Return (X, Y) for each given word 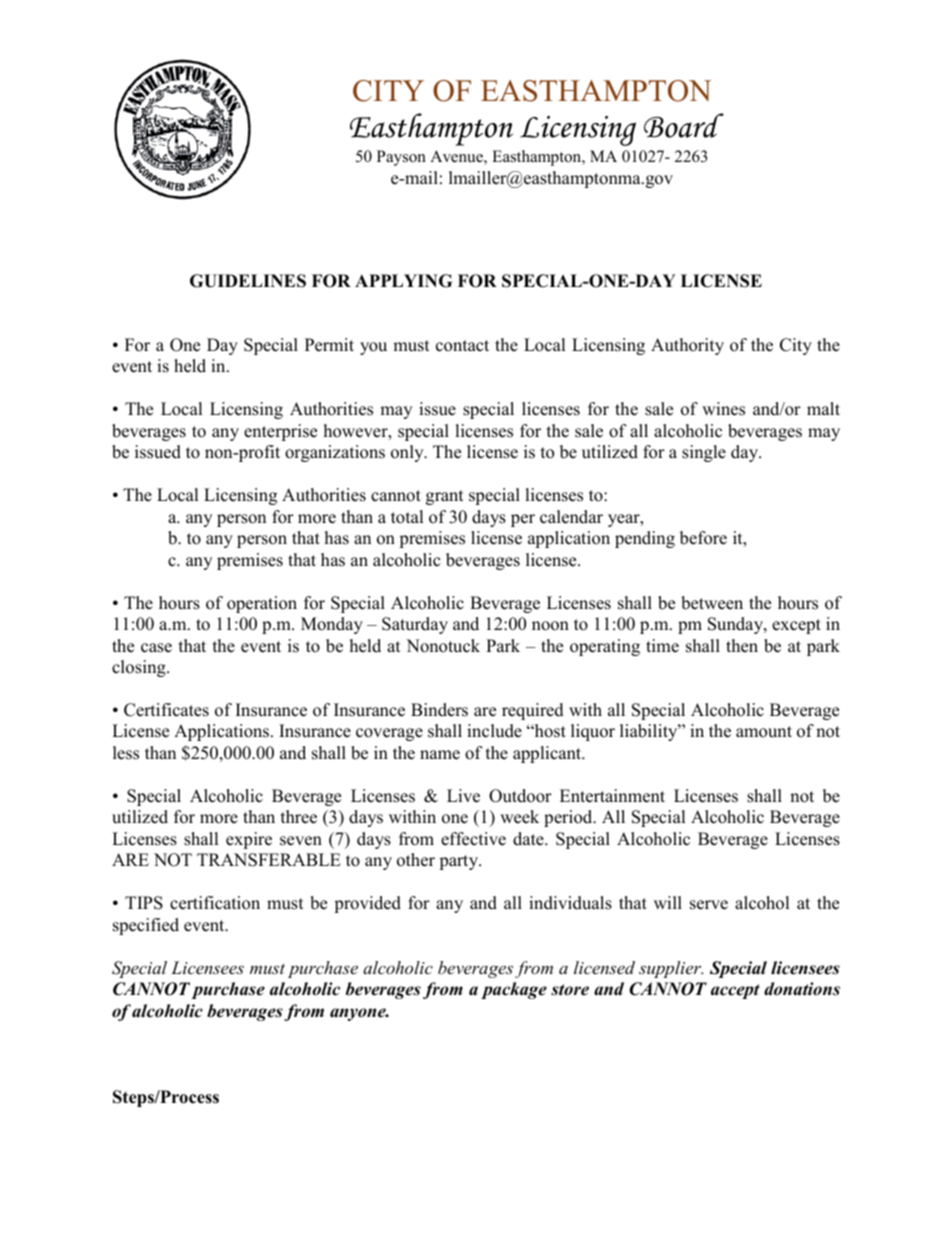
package (514, 990)
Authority (687, 346)
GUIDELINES (248, 281)
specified (146, 926)
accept (735, 991)
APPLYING (403, 281)
